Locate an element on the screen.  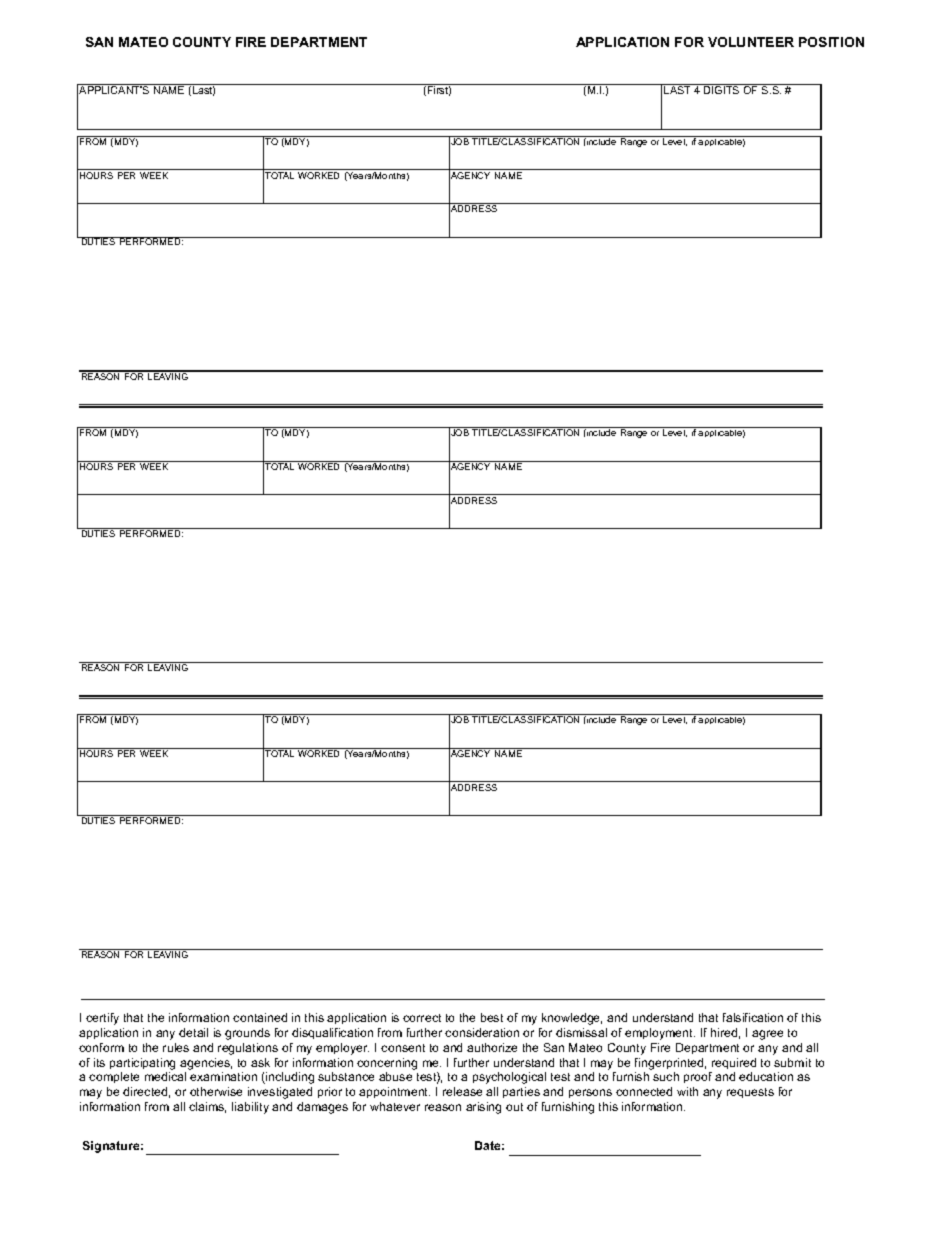
consideration is located at coordinates (482, 1032).
